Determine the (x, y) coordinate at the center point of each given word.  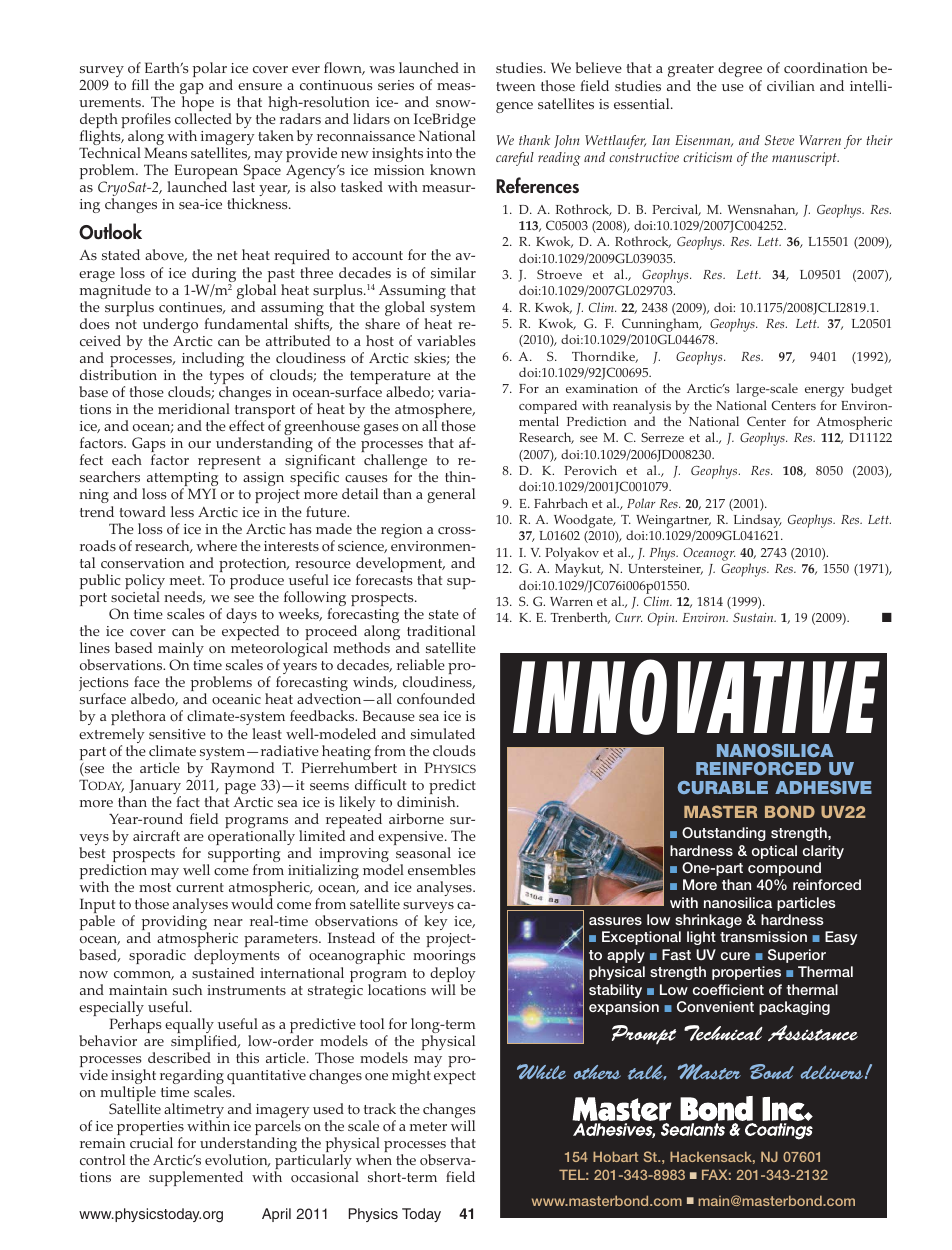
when (374, 1159)
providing (175, 924)
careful (515, 159)
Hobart (615, 1156)
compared (548, 407)
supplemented (196, 1178)
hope (198, 105)
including (213, 361)
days (241, 615)
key (436, 922)
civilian (791, 85)
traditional (441, 630)
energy (824, 392)
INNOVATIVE (696, 697)
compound (784, 869)
